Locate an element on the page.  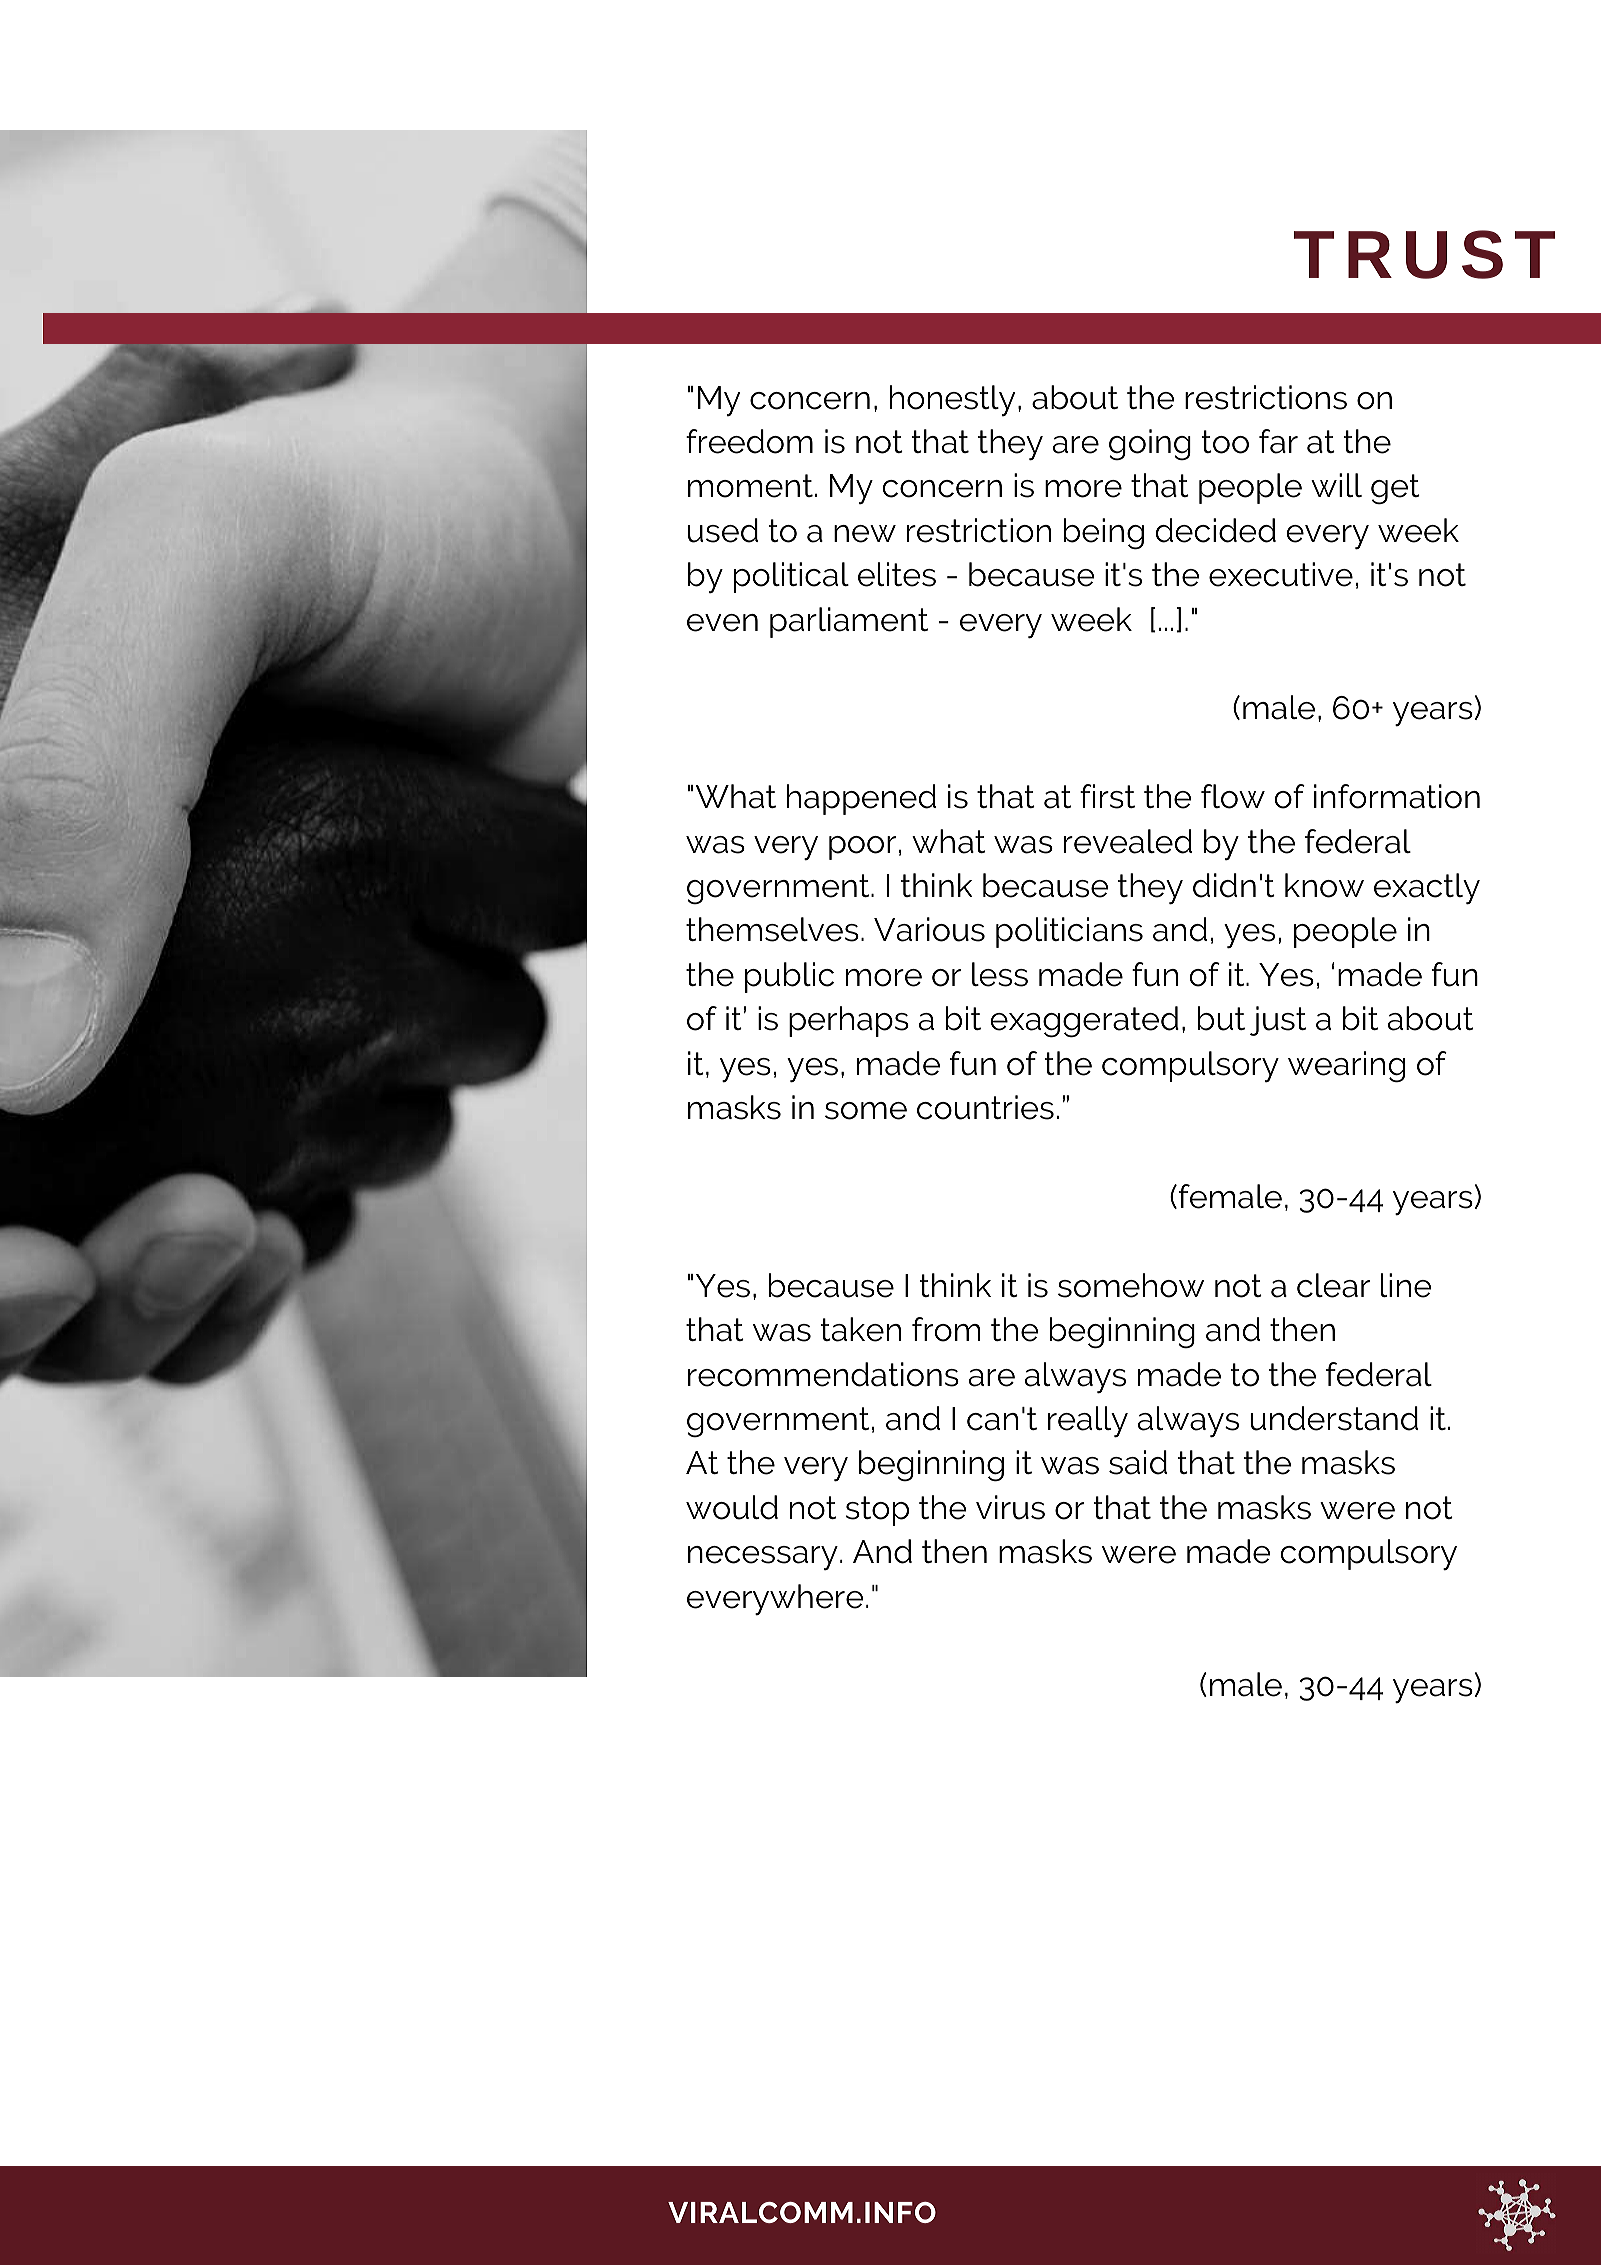
first is located at coordinates (1107, 796).
